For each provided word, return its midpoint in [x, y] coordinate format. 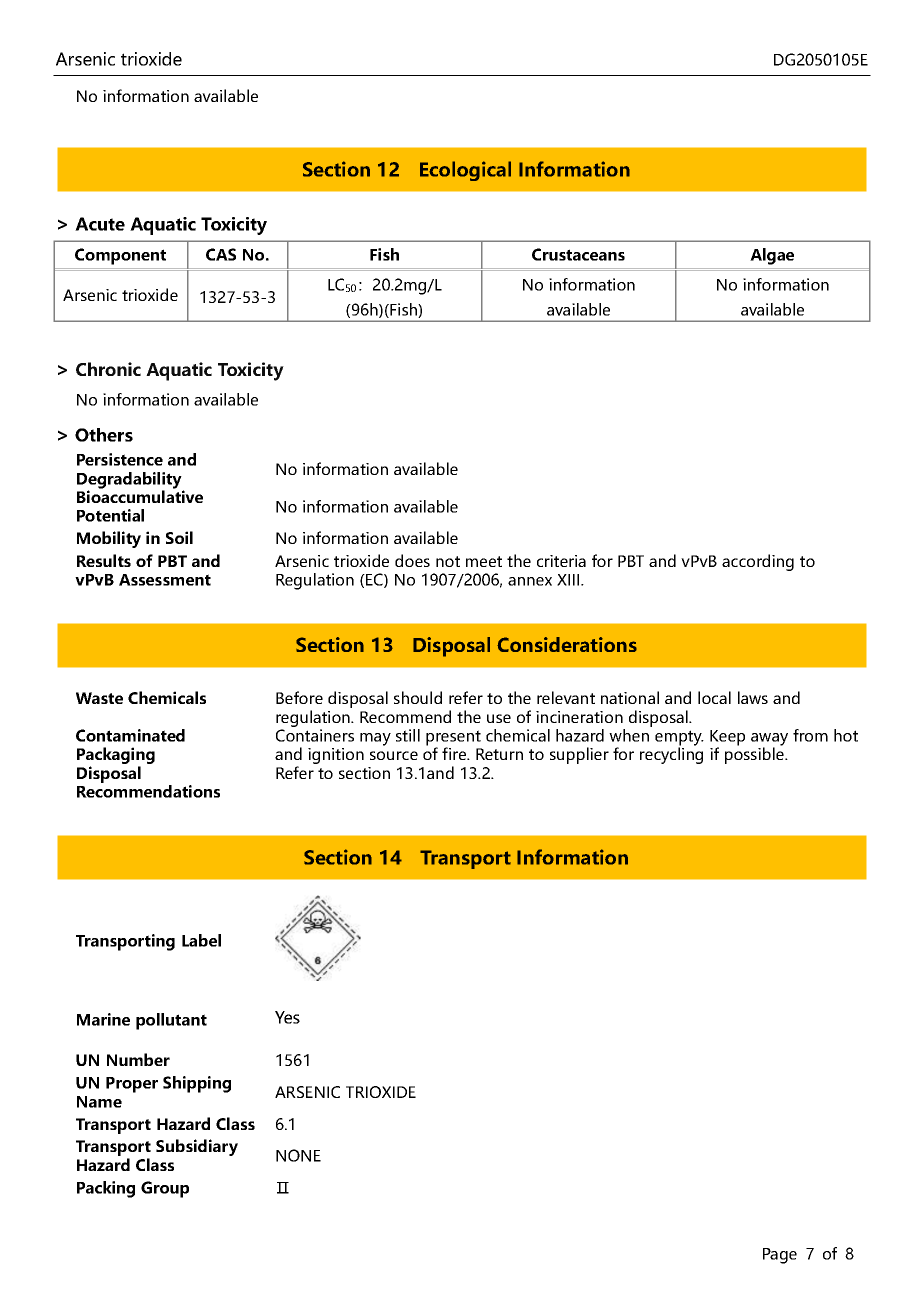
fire [455, 753]
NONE [298, 1155]
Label [201, 940]
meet [484, 561]
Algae [772, 256]
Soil [179, 537]
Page [780, 1256]
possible [755, 755]
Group [165, 1189]
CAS [221, 254]
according [758, 562]
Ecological [465, 171]
